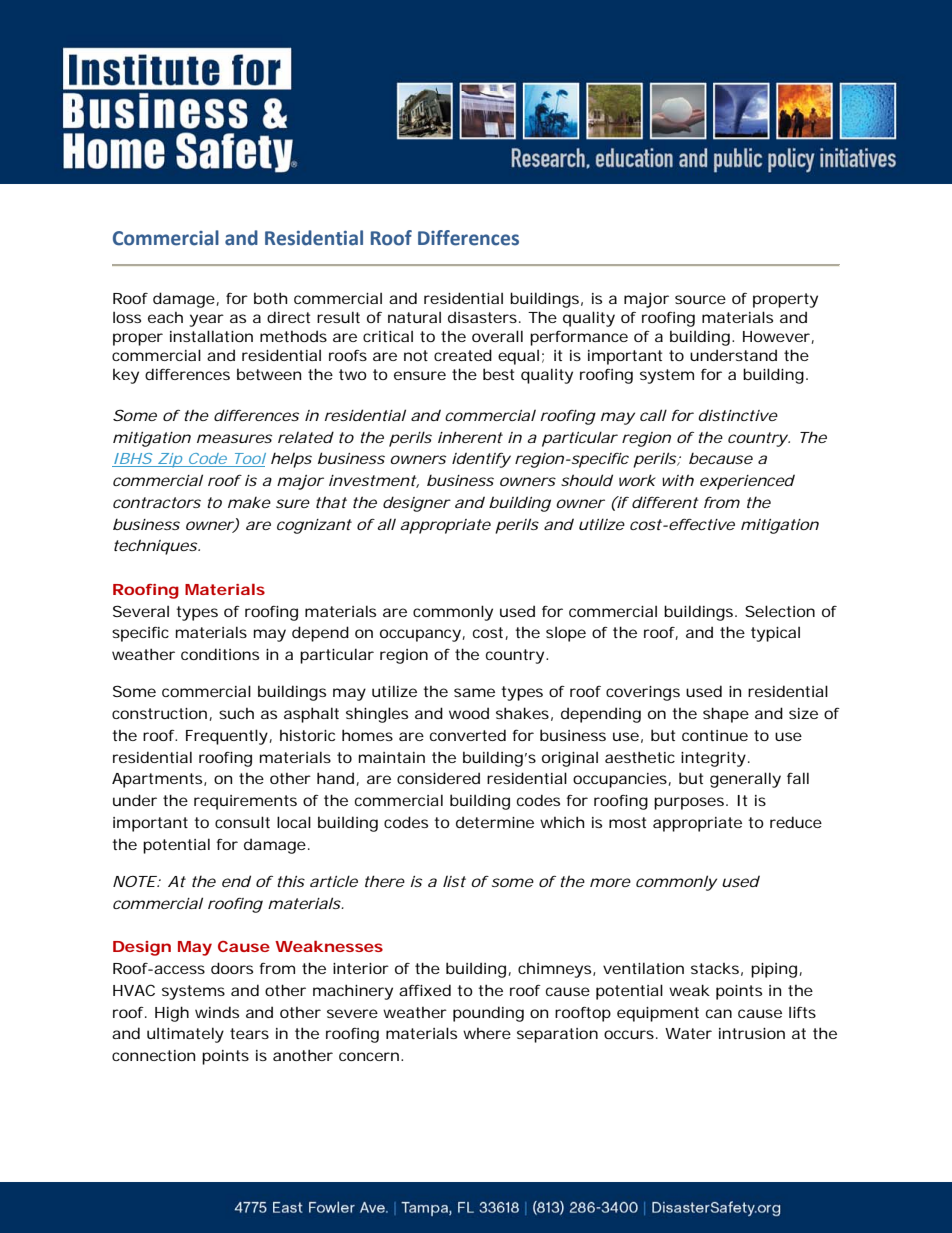 The image size is (952, 1233). What do you see at coordinates (206, 320) in the screenshot?
I see `year` at bounding box center [206, 320].
